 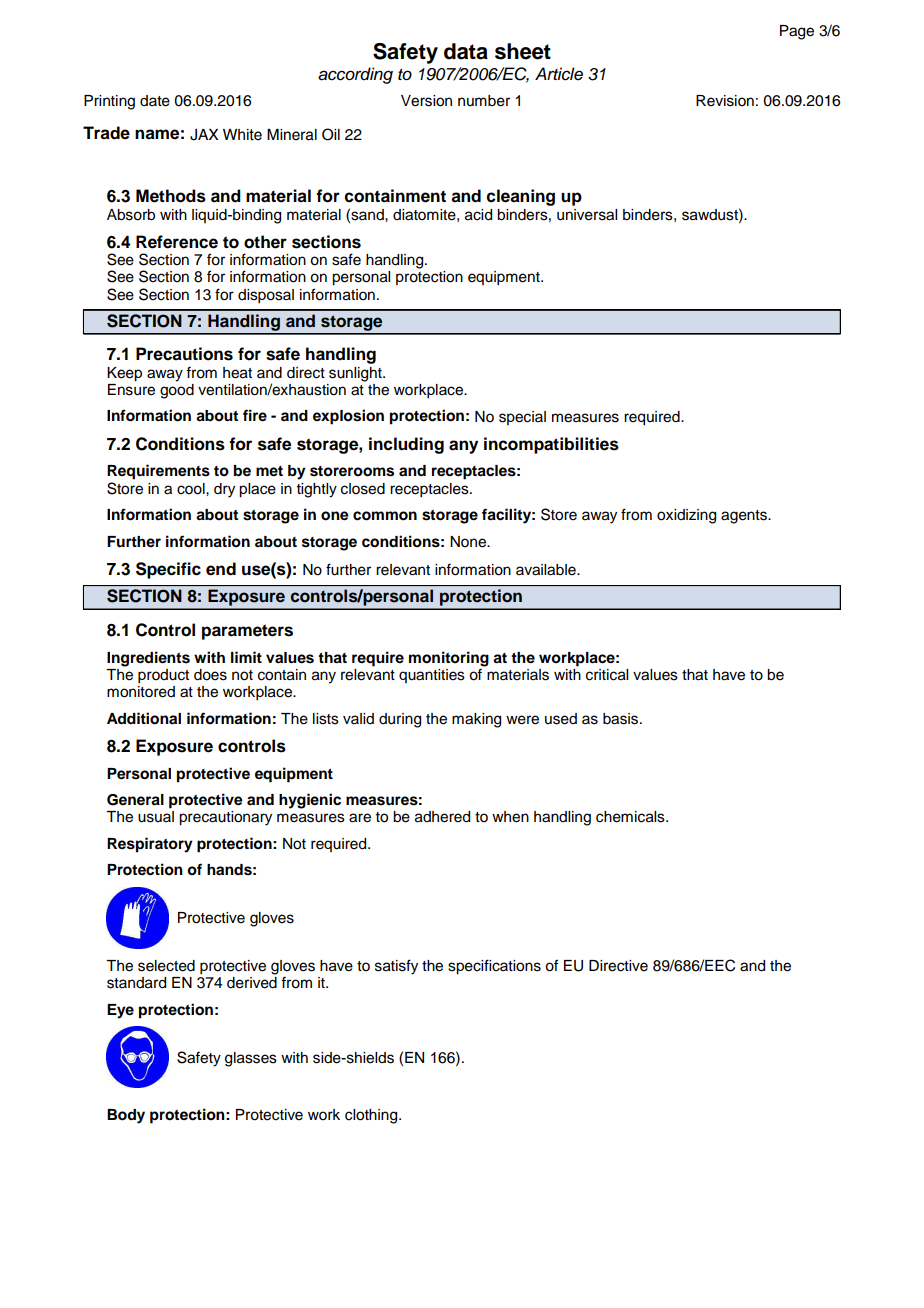 What do you see at coordinates (126, 1116) in the screenshot?
I see `Body` at bounding box center [126, 1116].
